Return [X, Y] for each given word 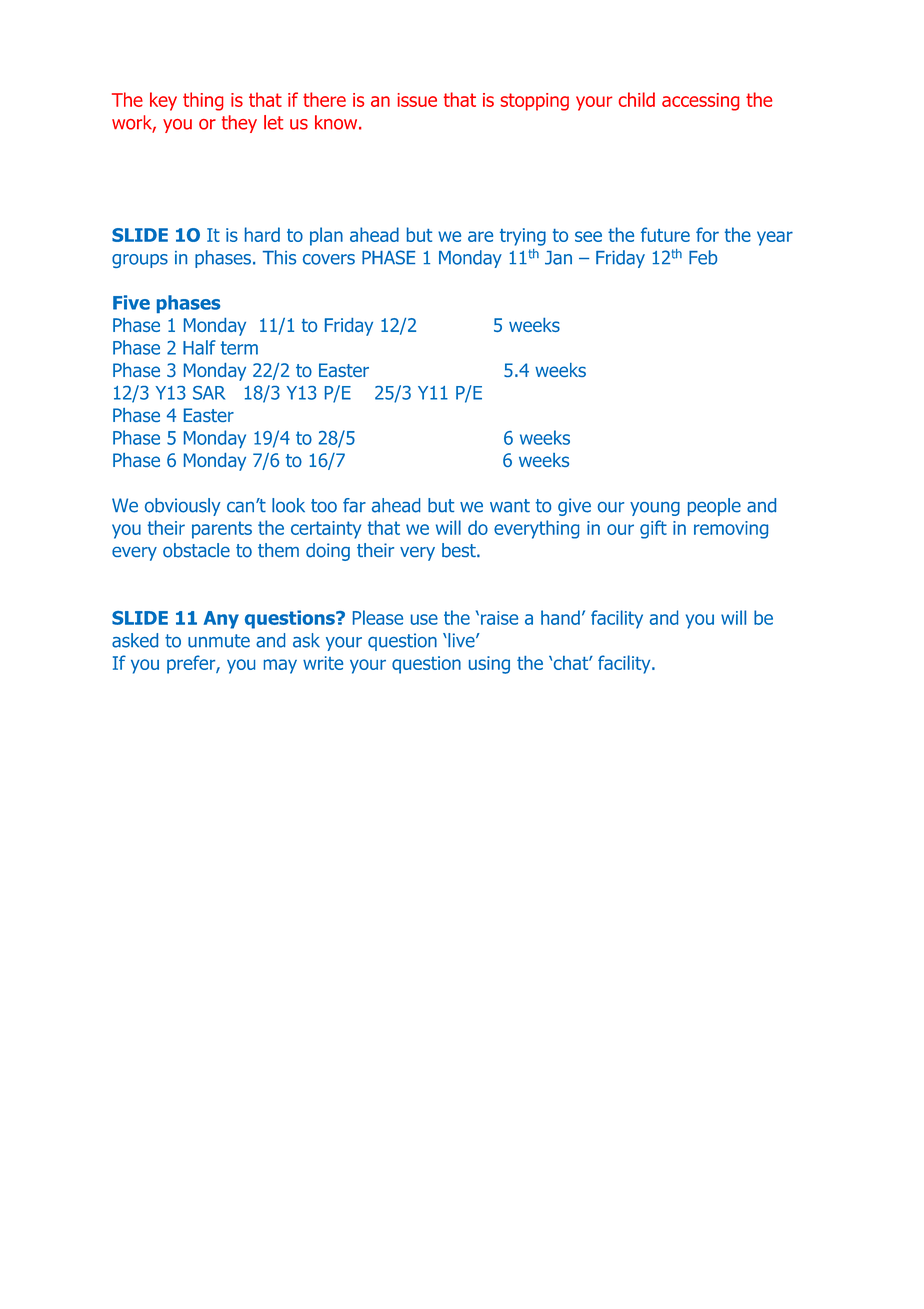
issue [417, 100]
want [510, 506]
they [239, 124]
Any [221, 620]
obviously [183, 507]
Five [131, 302]
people [714, 507]
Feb [703, 257]
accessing [700, 102]
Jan [558, 258]
